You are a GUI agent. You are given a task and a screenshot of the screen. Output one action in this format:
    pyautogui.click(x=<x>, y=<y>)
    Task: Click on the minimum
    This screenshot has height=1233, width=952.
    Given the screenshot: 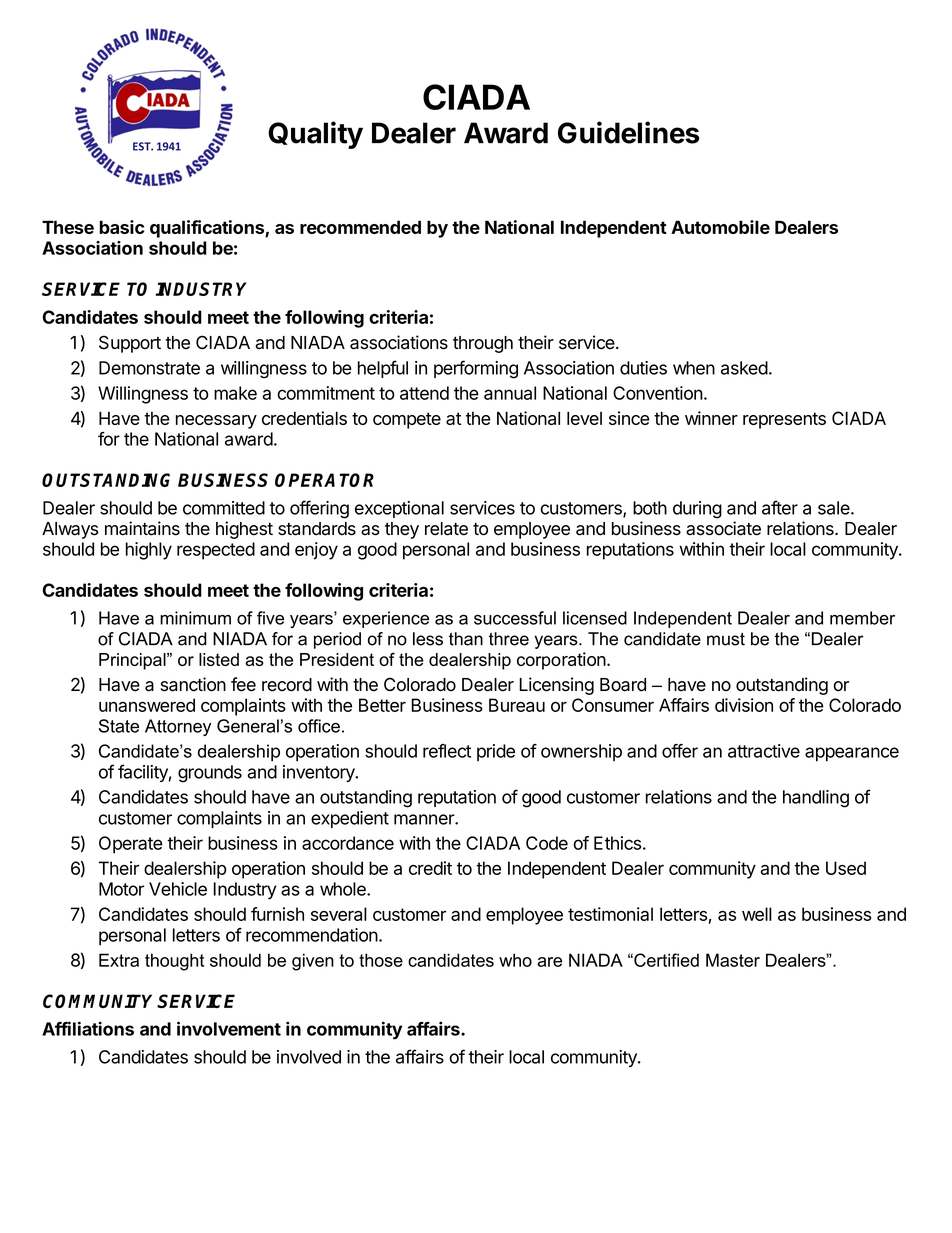 What is the action you would take?
    pyautogui.click(x=195, y=618)
